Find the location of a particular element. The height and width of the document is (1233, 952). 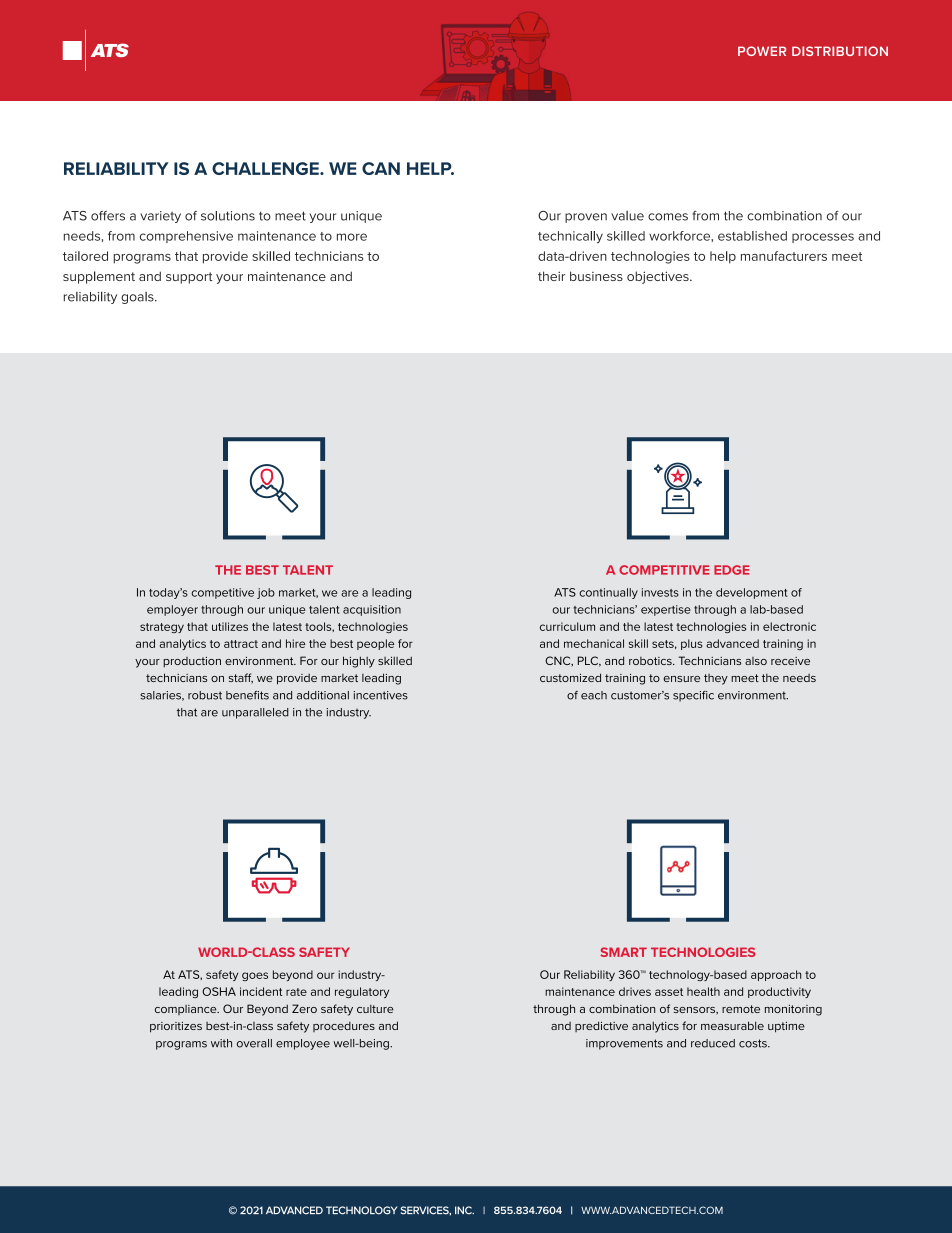

CAN is located at coordinates (381, 168).
